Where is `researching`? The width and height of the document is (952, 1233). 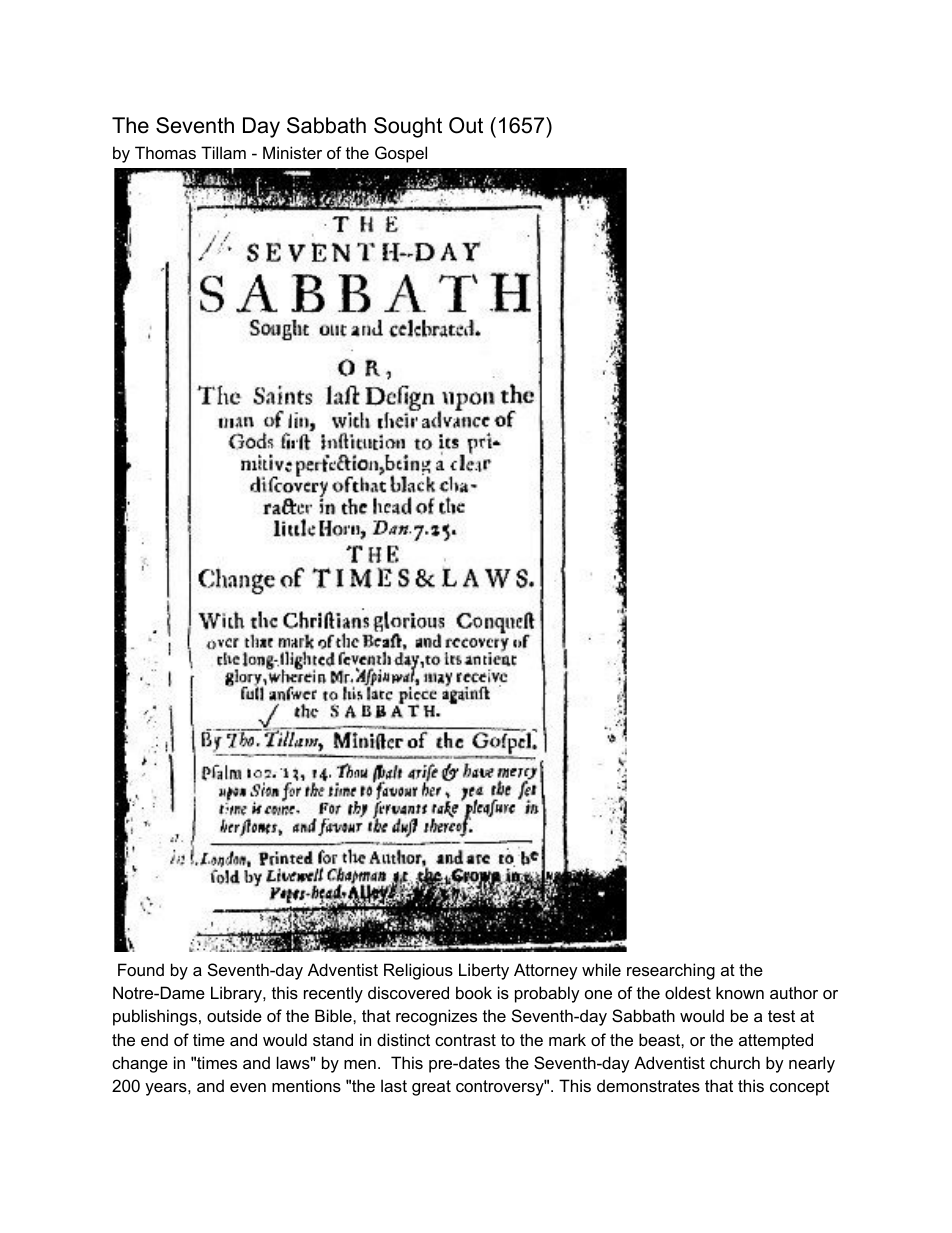 researching is located at coordinates (671, 971).
